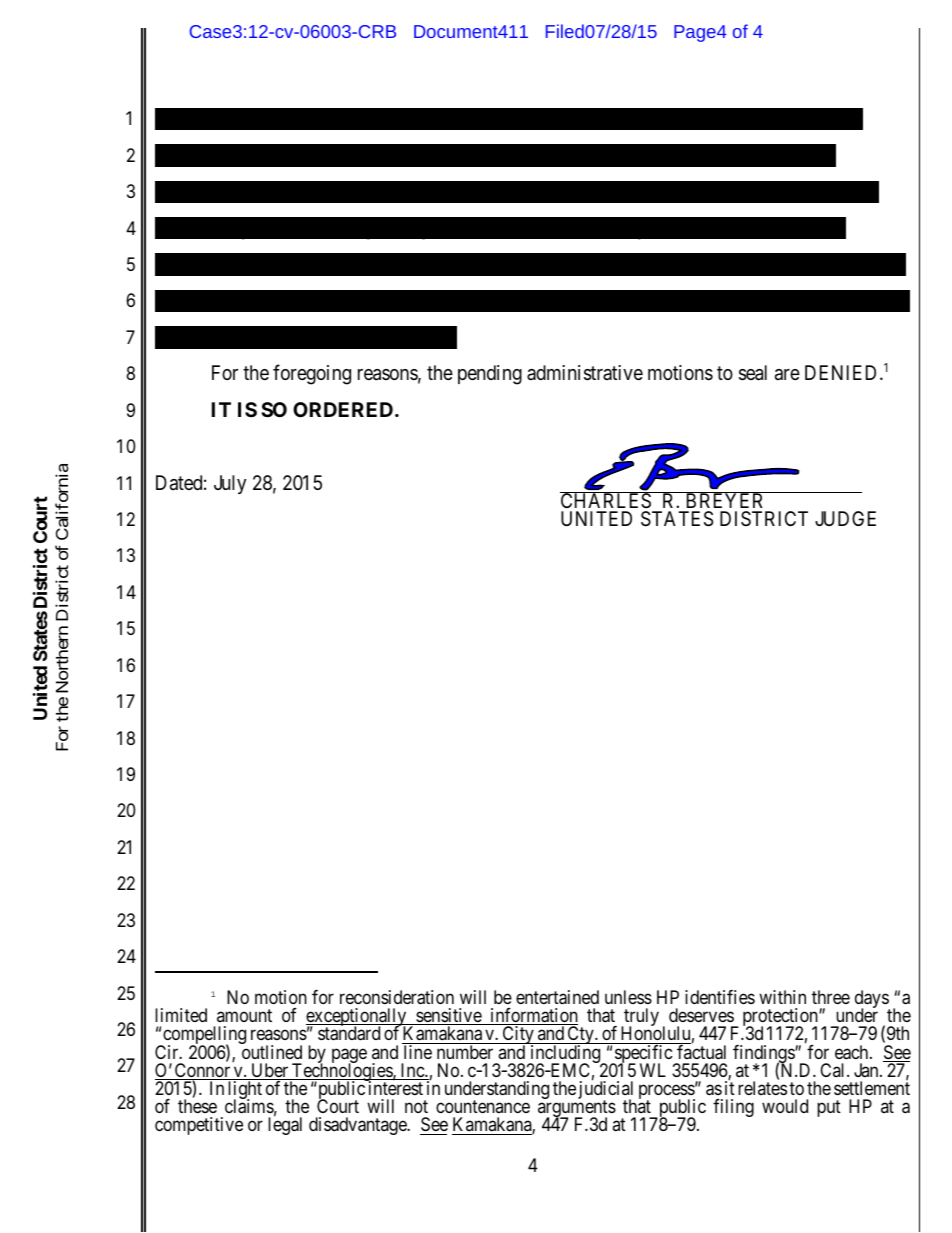 Image resolution: width=952 pixels, height=1233 pixels. Describe the element at coordinates (490, 375) in the screenshot. I see `pending` at that location.
